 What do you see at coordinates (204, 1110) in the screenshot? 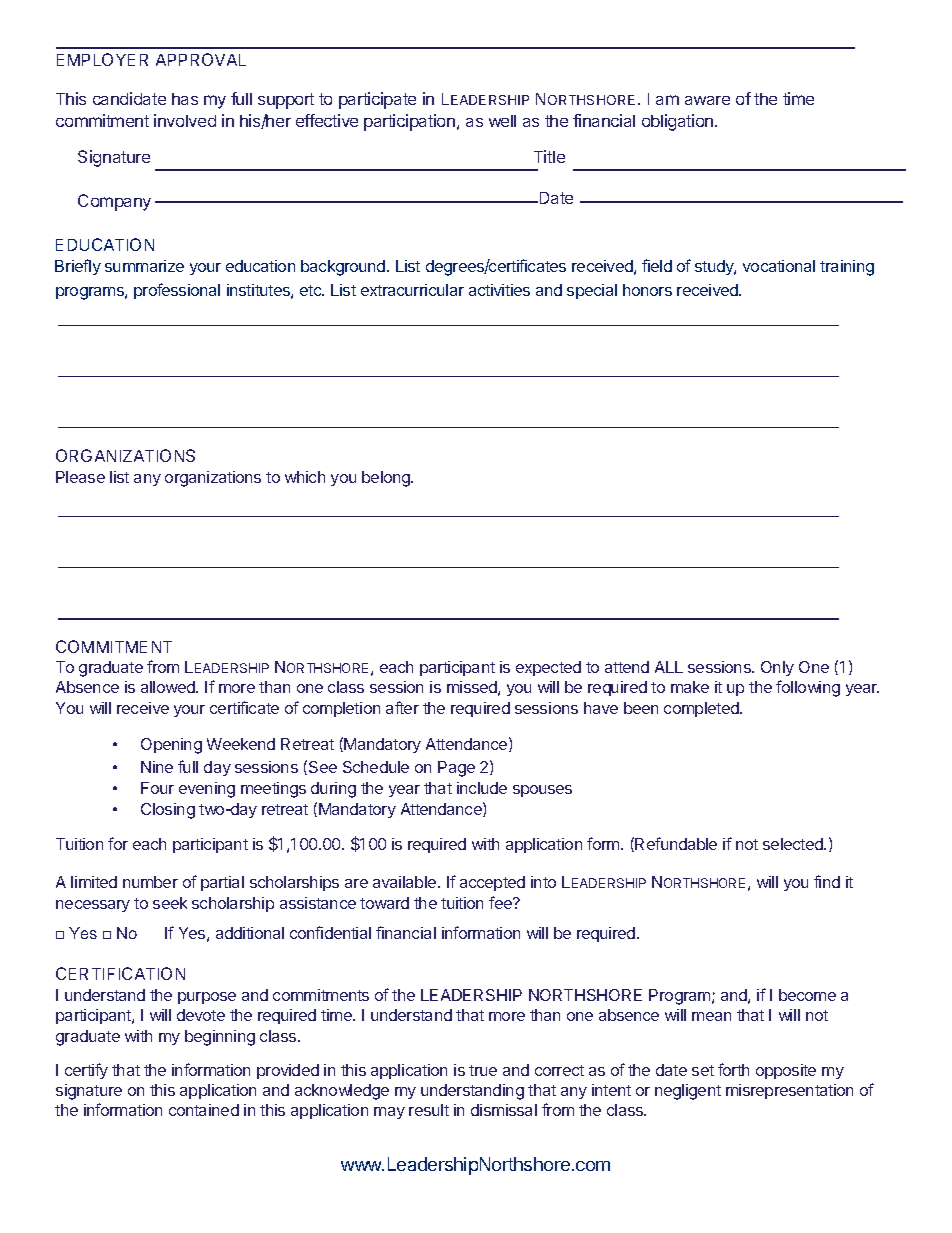
I see `contained` at bounding box center [204, 1110].
